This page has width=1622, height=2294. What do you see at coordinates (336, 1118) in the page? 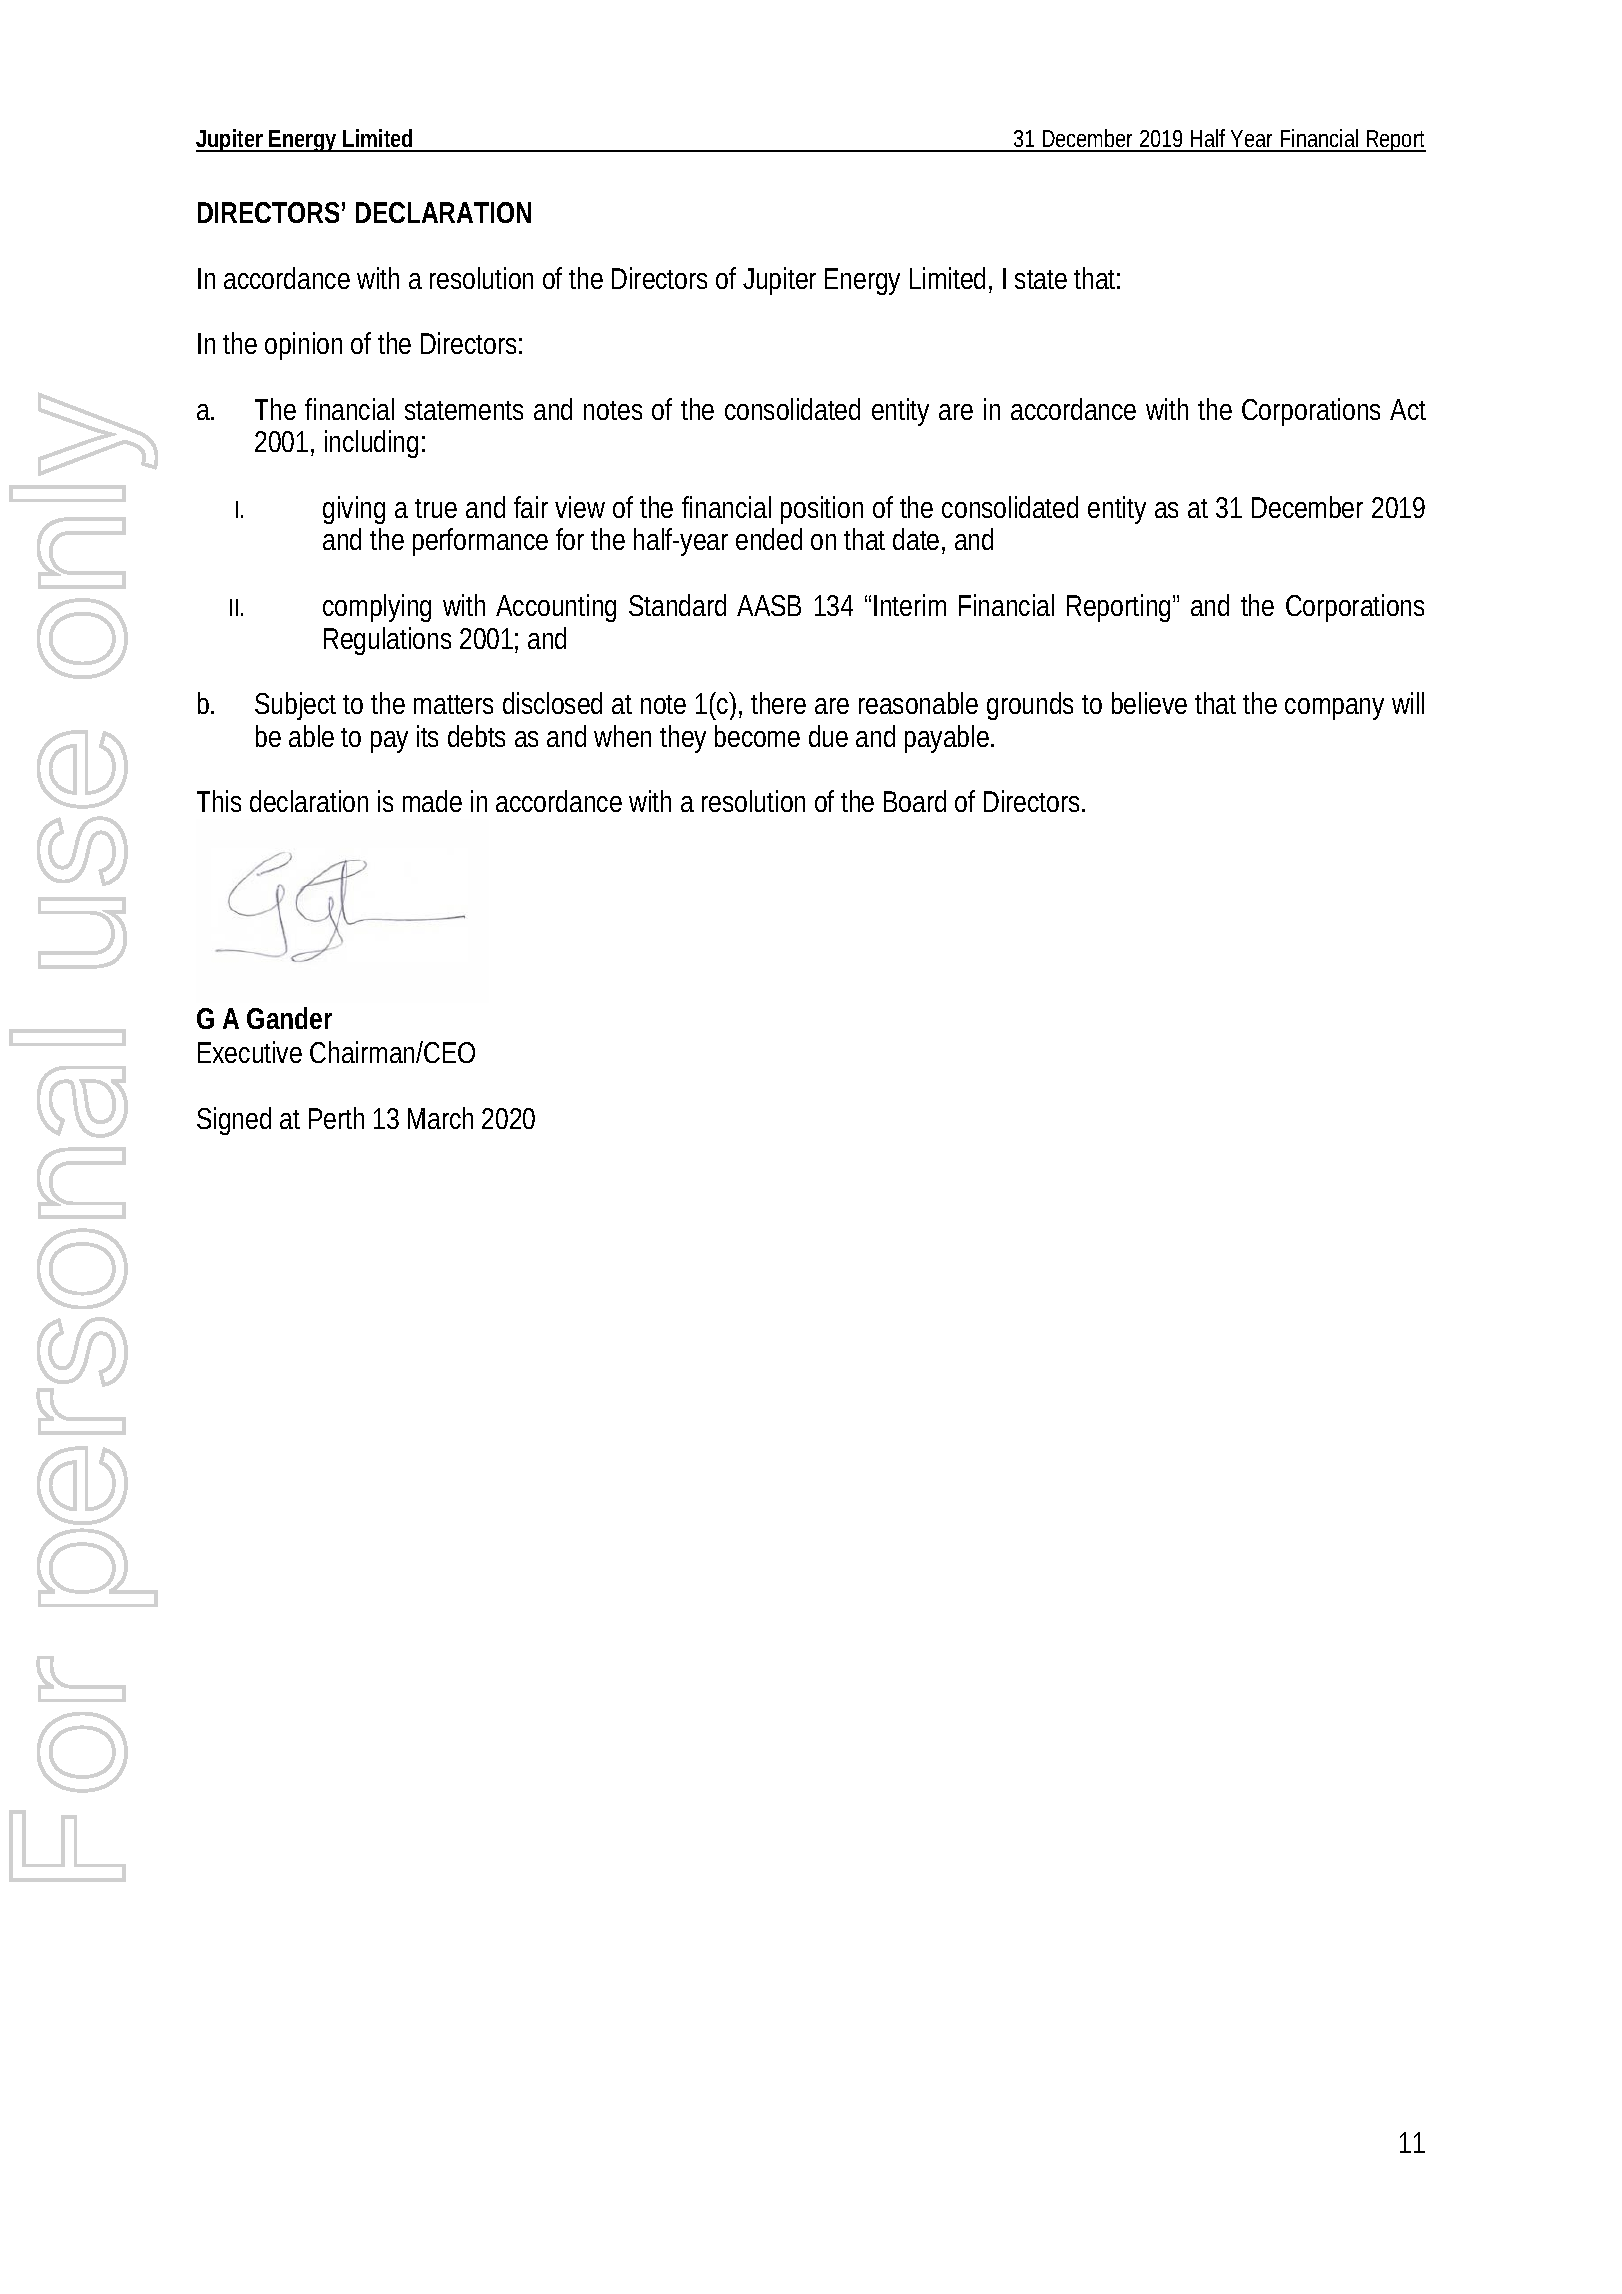
I see `Perth` at bounding box center [336, 1118].
